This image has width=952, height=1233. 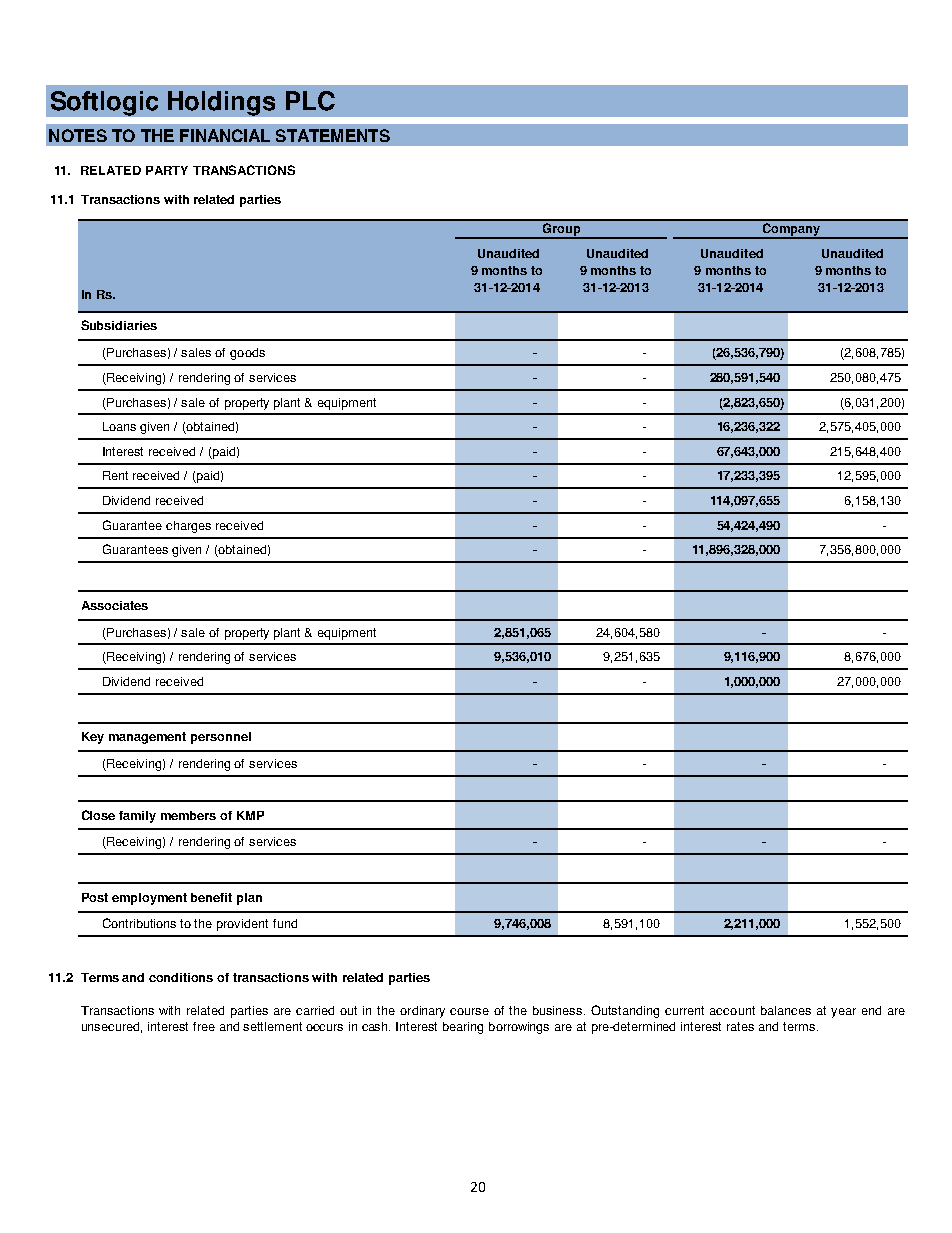 I want to click on FINANCIAL, so click(x=225, y=135).
